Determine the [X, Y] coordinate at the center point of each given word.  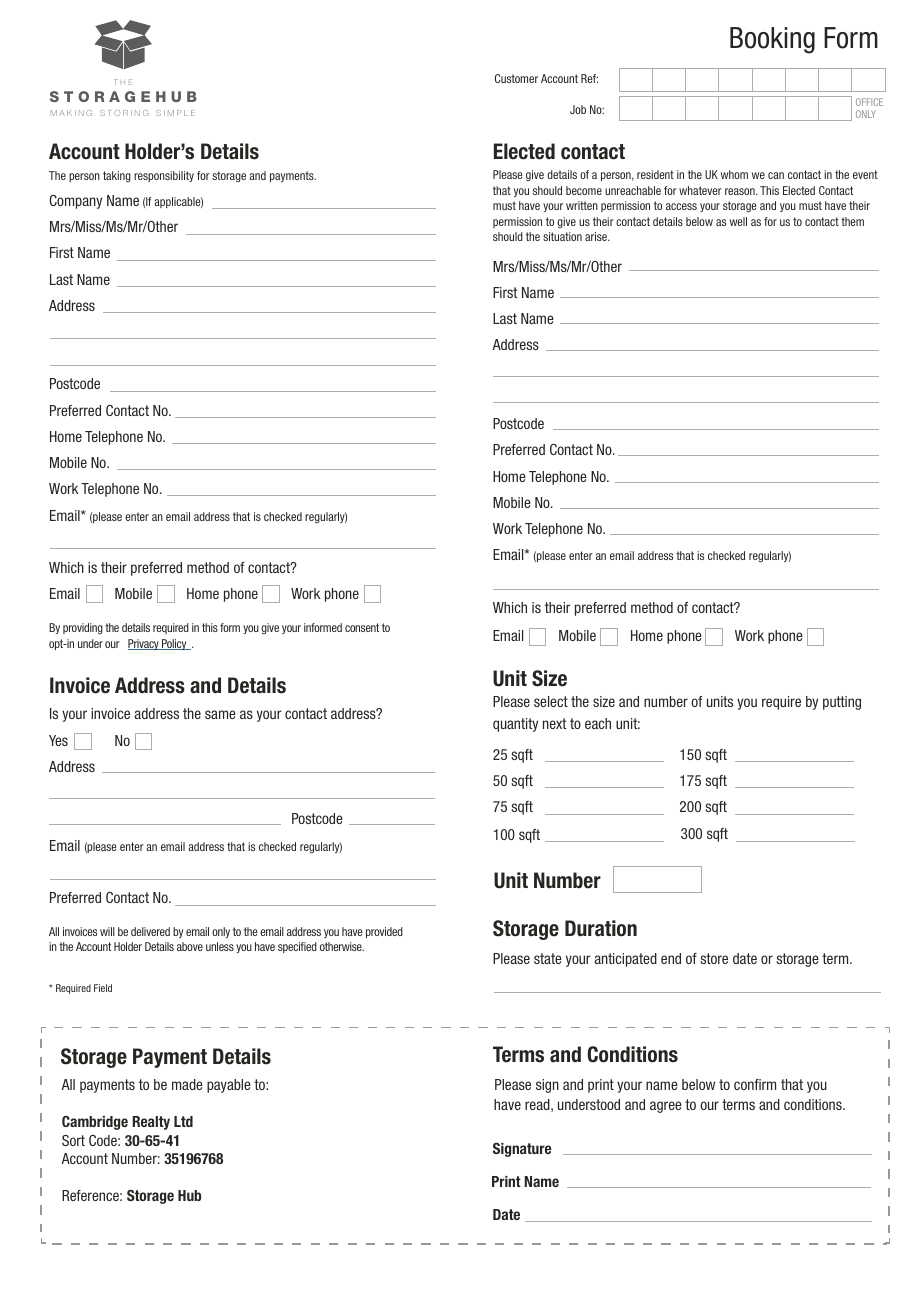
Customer [516, 78]
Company [75, 202]
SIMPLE [175, 113]
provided [384, 932]
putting [842, 703]
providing [83, 628]
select [551, 701]
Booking [772, 40]
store [714, 958]
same [220, 714]
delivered [150, 931]
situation [562, 236]
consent [362, 627]
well [738, 221]
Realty [151, 1123]
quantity [515, 725]
